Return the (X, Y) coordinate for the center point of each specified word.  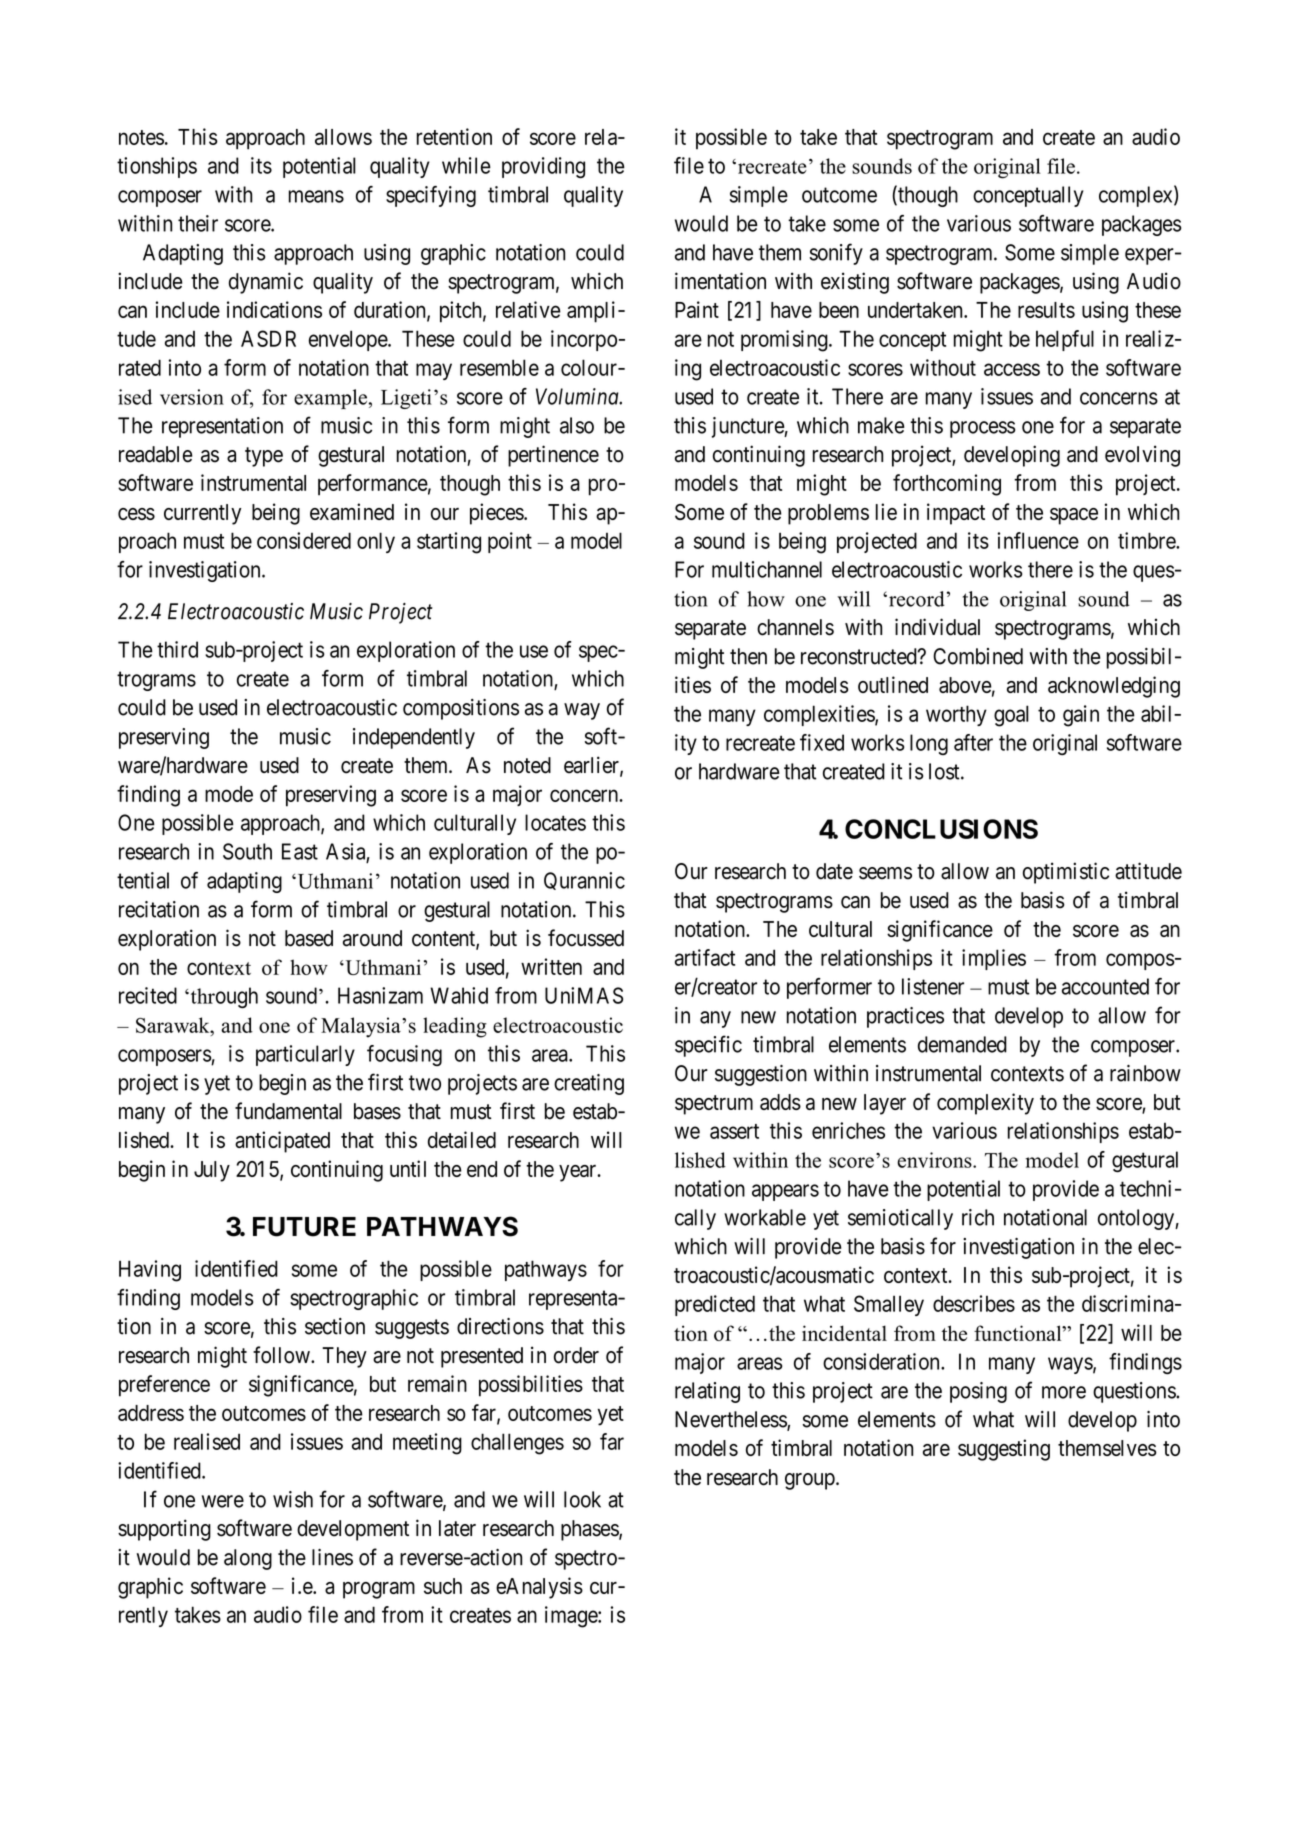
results (1046, 310)
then (748, 656)
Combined (978, 656)
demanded (962, 1044)
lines (332, 1557)
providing (543, 167)
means (316, 196)
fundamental (288, 1111)
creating (589, 1084)
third (177, 649)
